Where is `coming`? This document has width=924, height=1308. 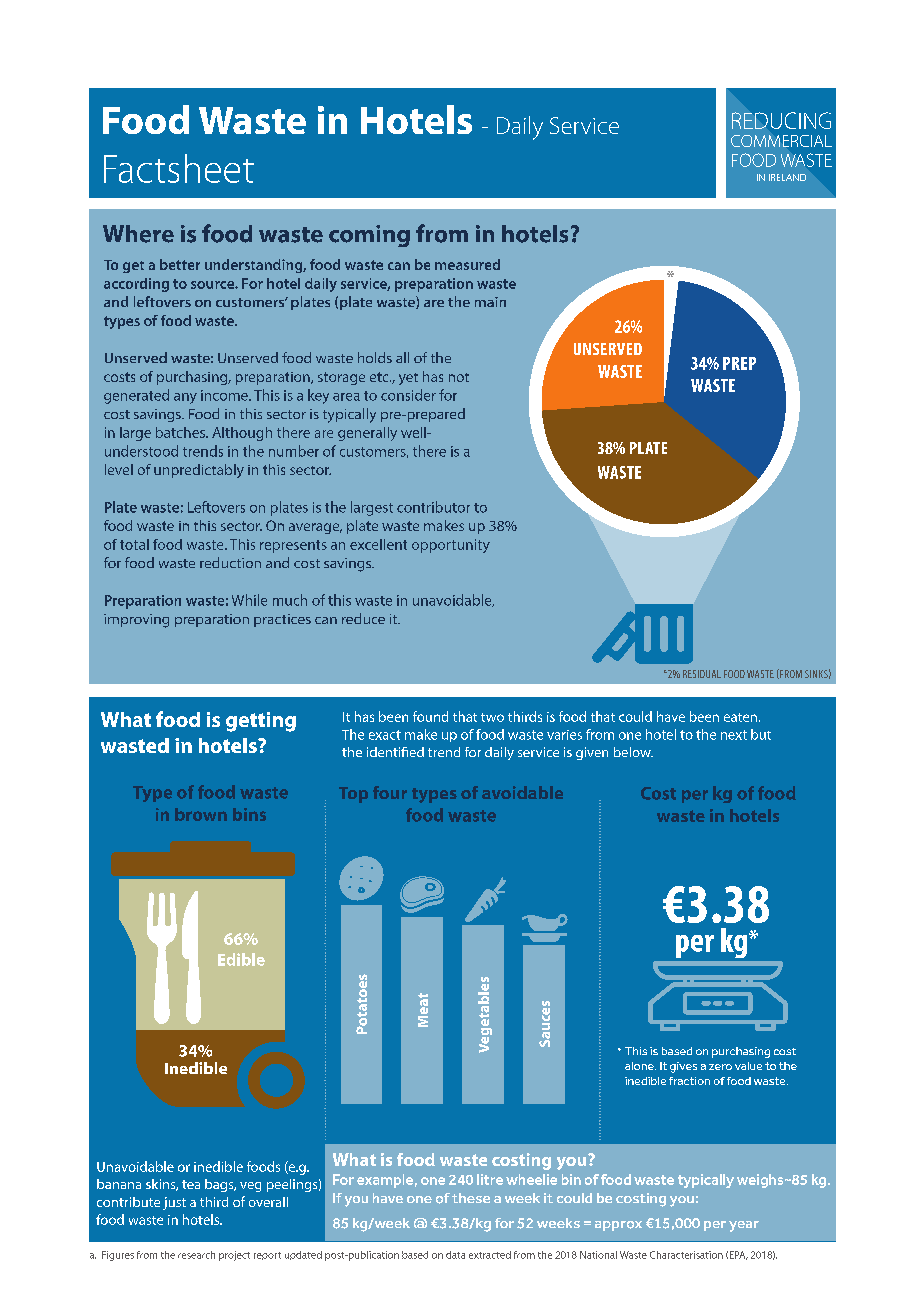
coming is located at coordinates (369, 236).
